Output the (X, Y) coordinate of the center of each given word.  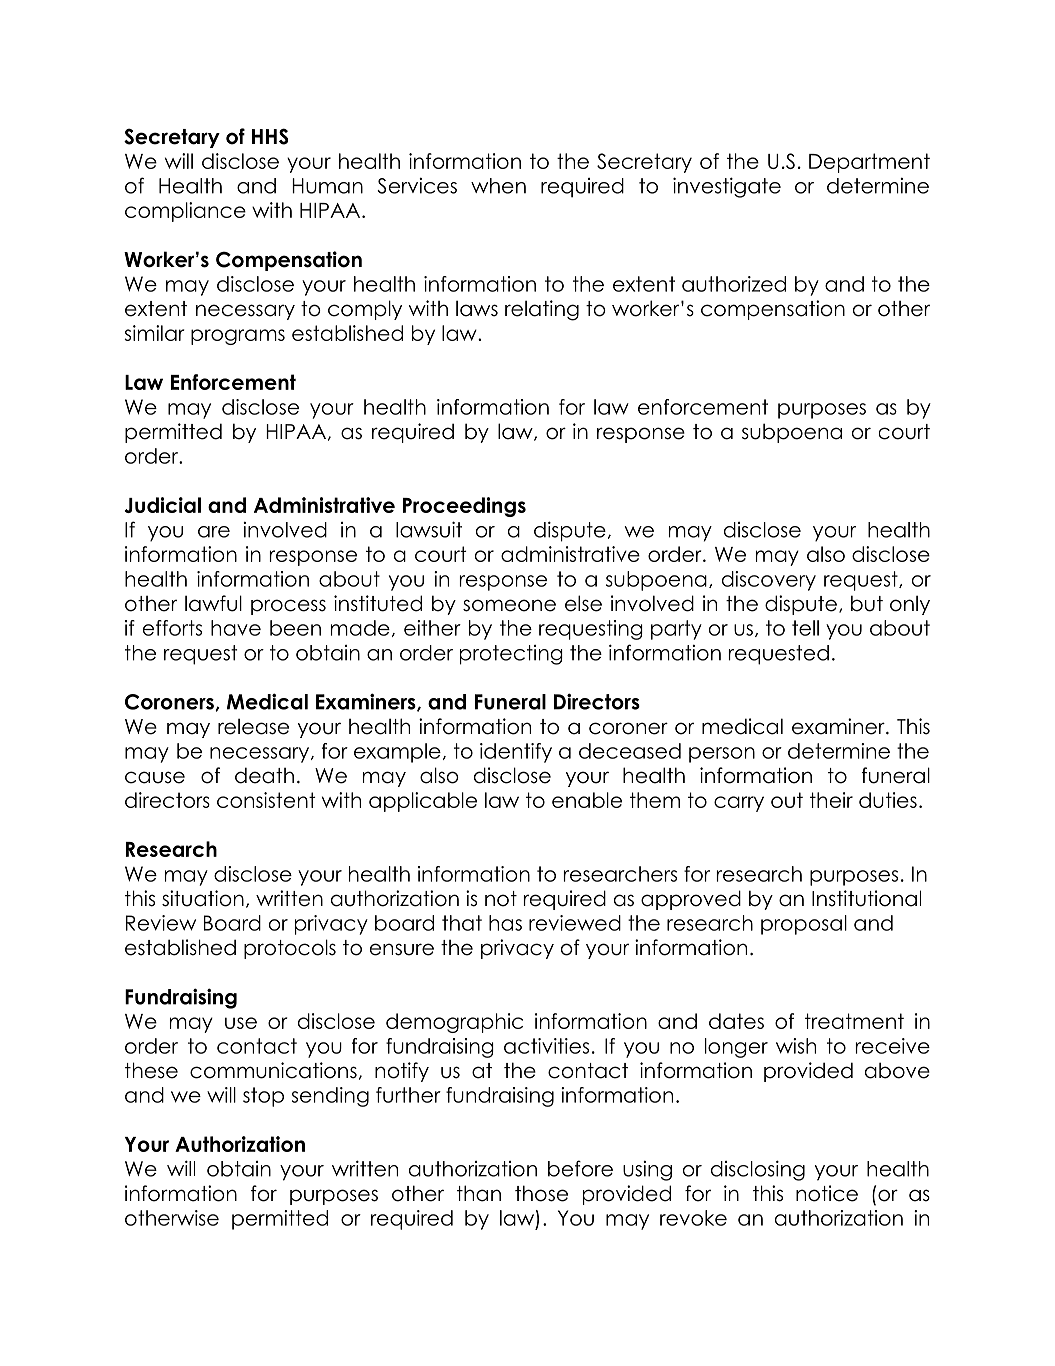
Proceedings (464, 507)
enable (587, 800)
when (498, 186)
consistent (266, 800)
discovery (769, 581)
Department (869, 163)
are (214, 532)
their (831, 800)
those (541, 1193)
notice (827, 1193)
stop (263, 1097)
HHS (270, 136)
